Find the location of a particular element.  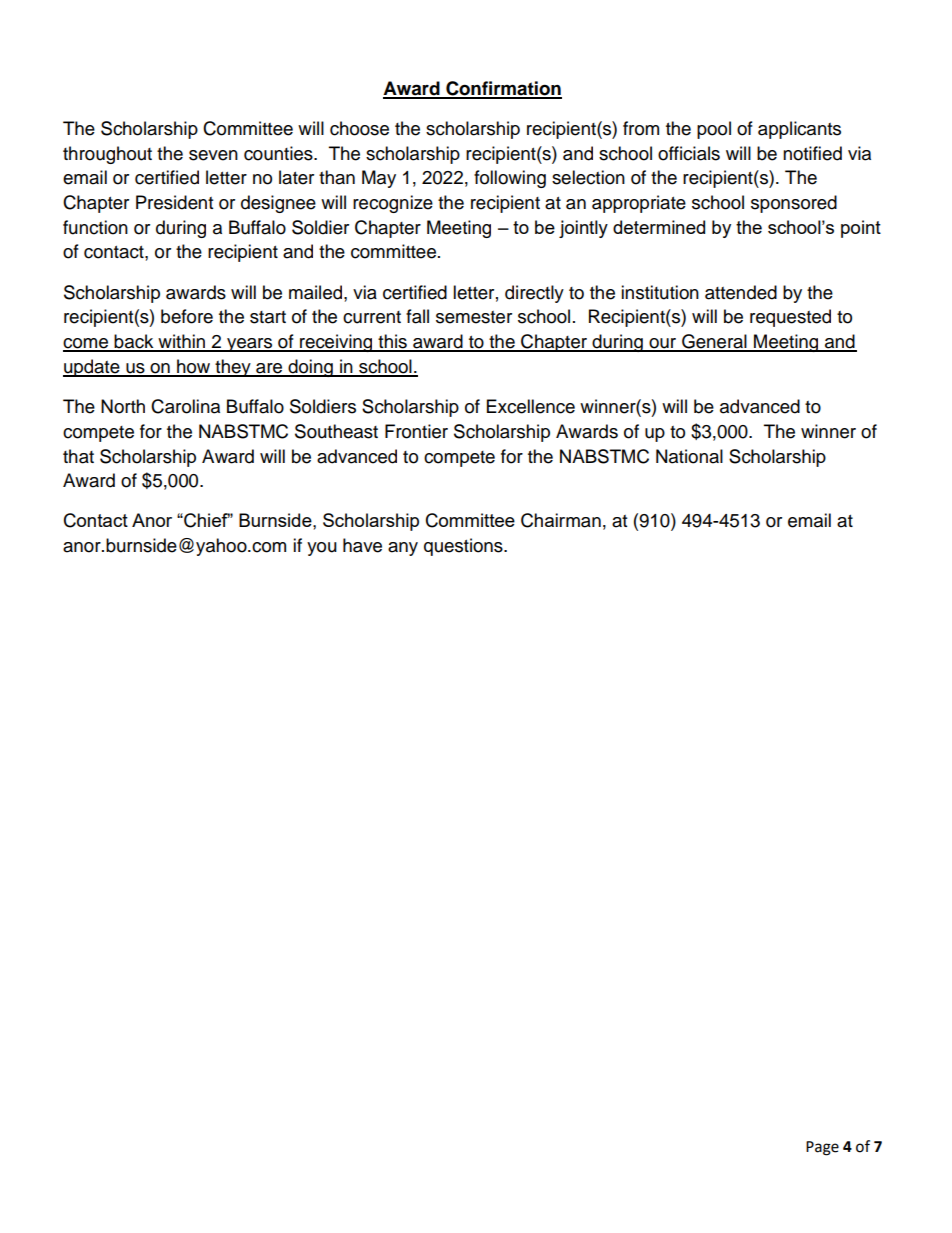

Chairman is located at coordinates (561, 520).
